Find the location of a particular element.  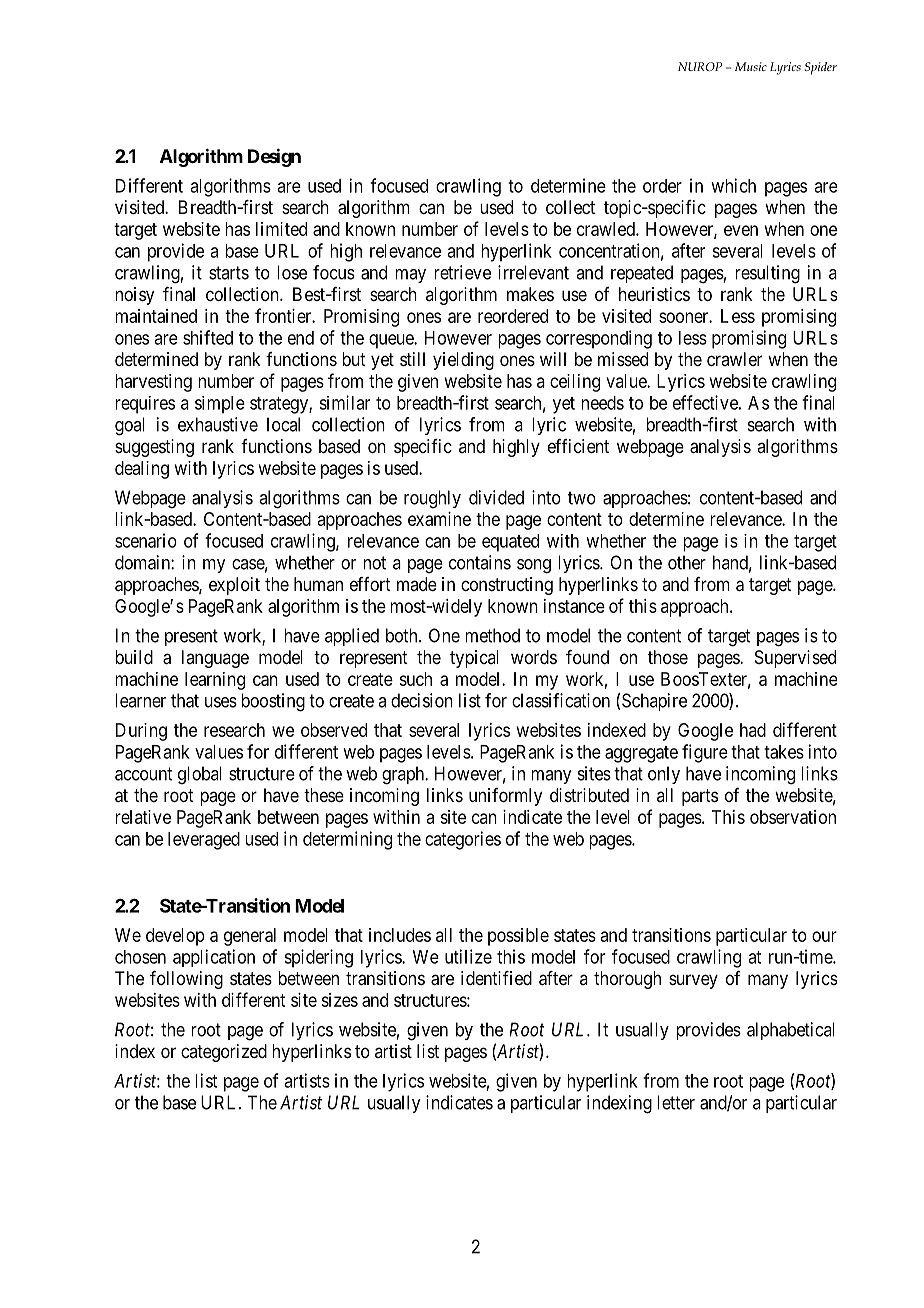

uniformly is located at coordinates (505, 797).
